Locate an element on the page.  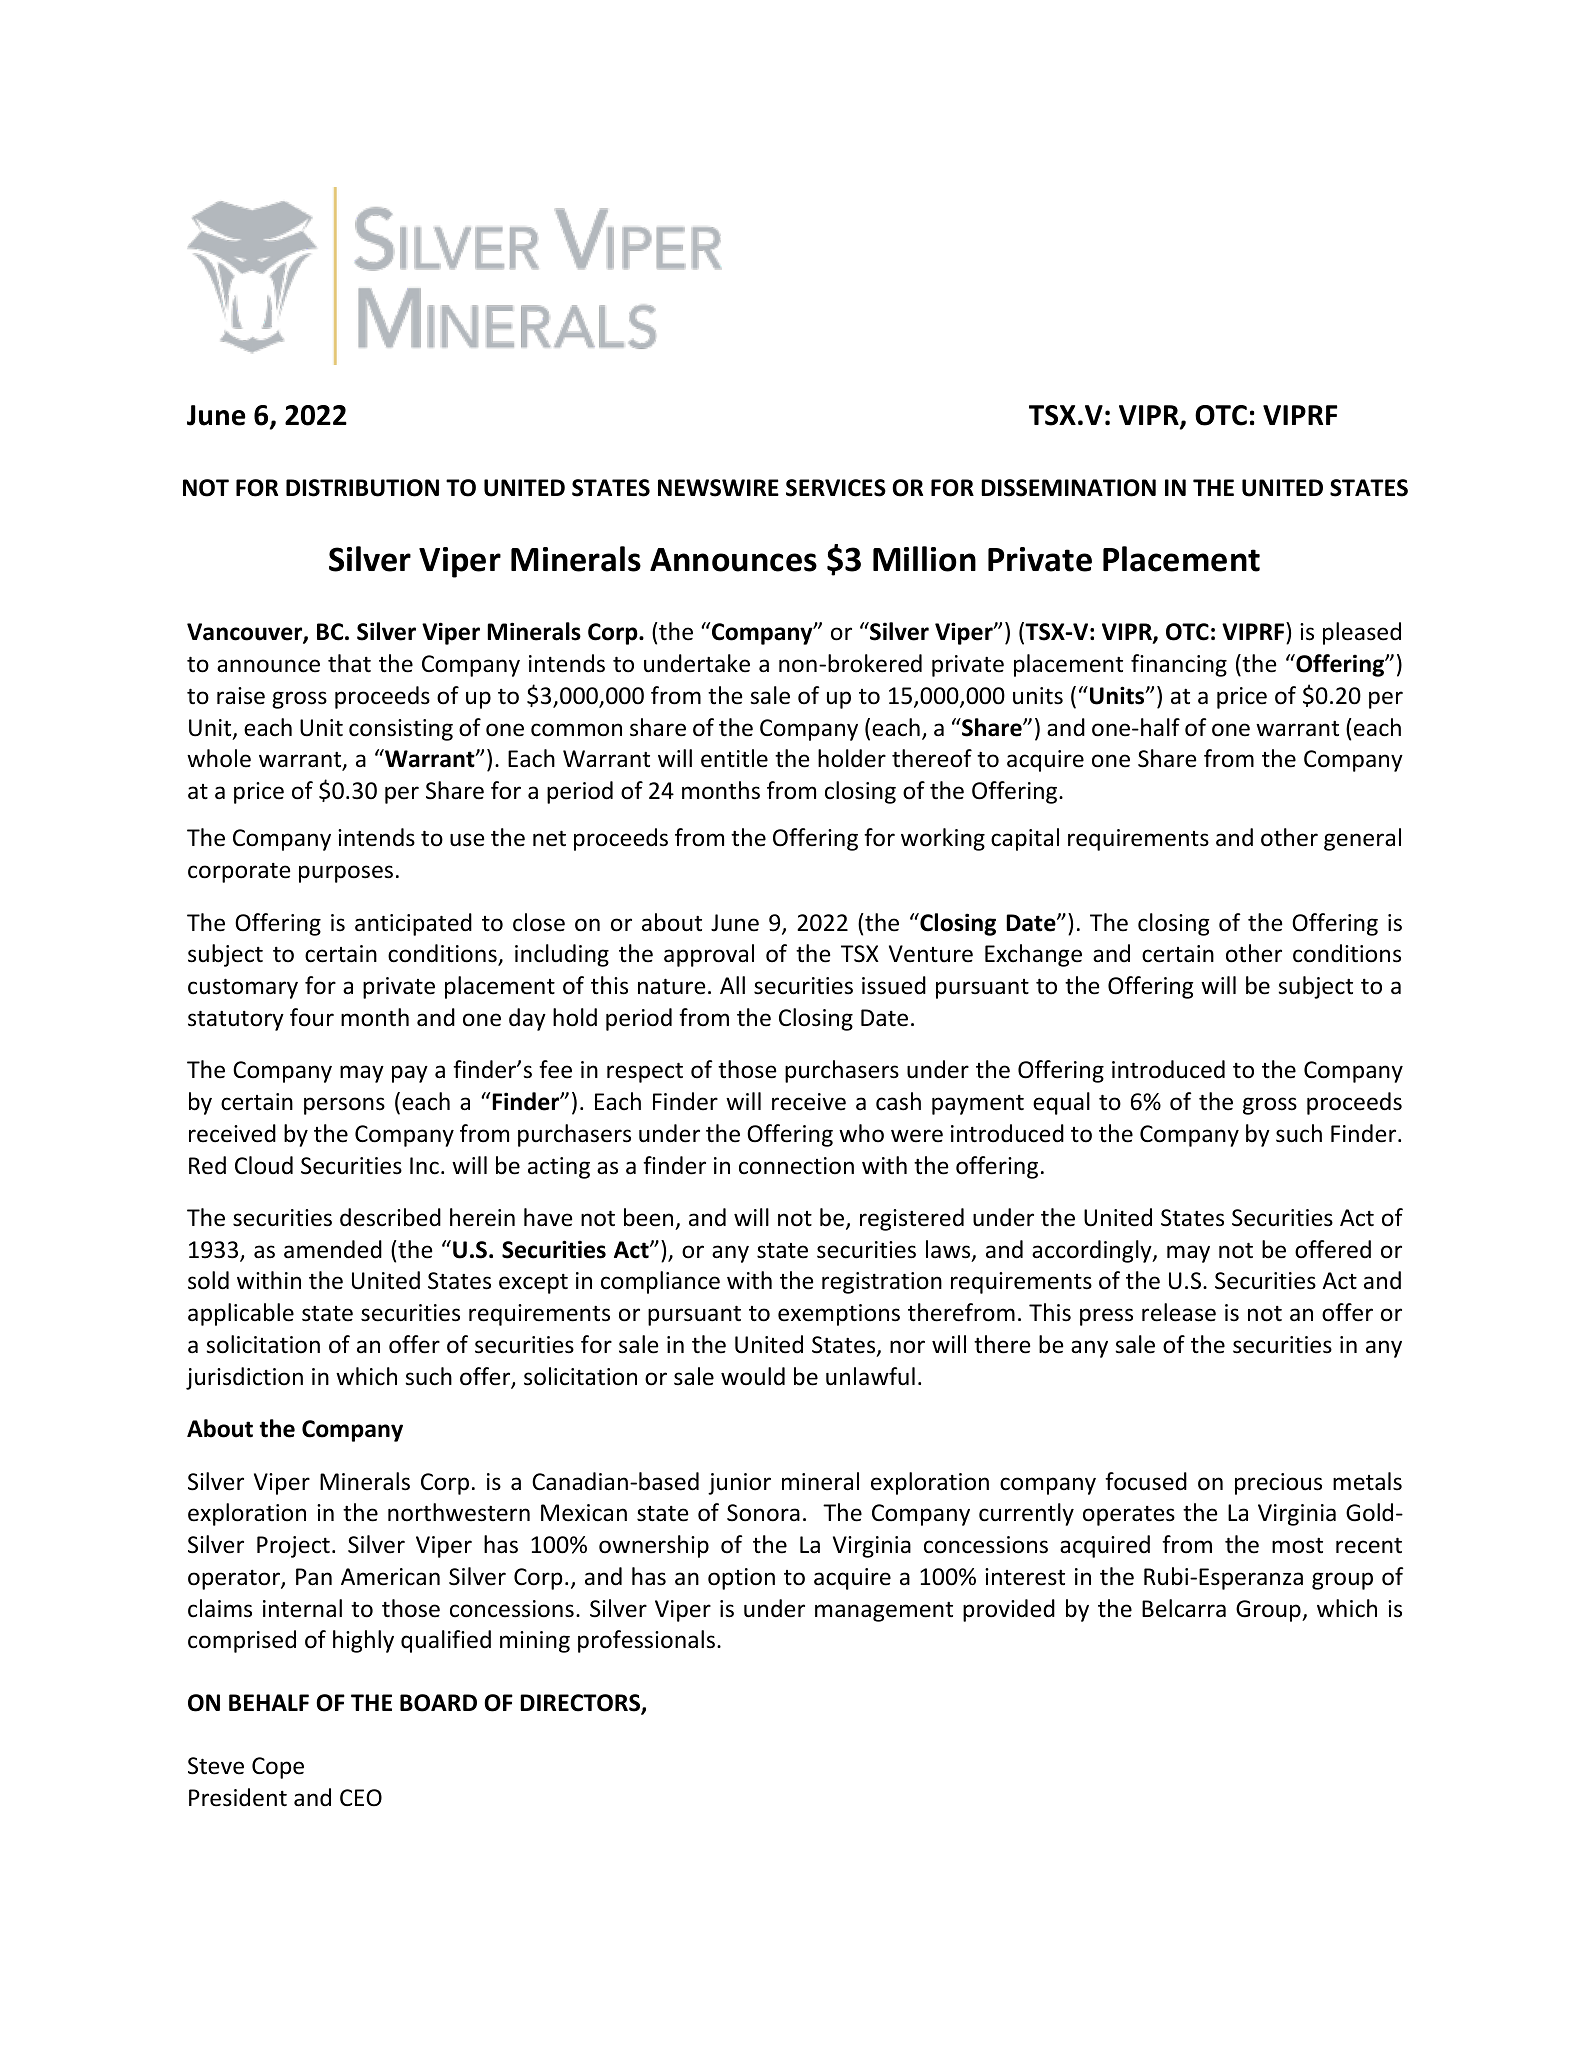
SERVICES is located at coordinates (836, 488).
